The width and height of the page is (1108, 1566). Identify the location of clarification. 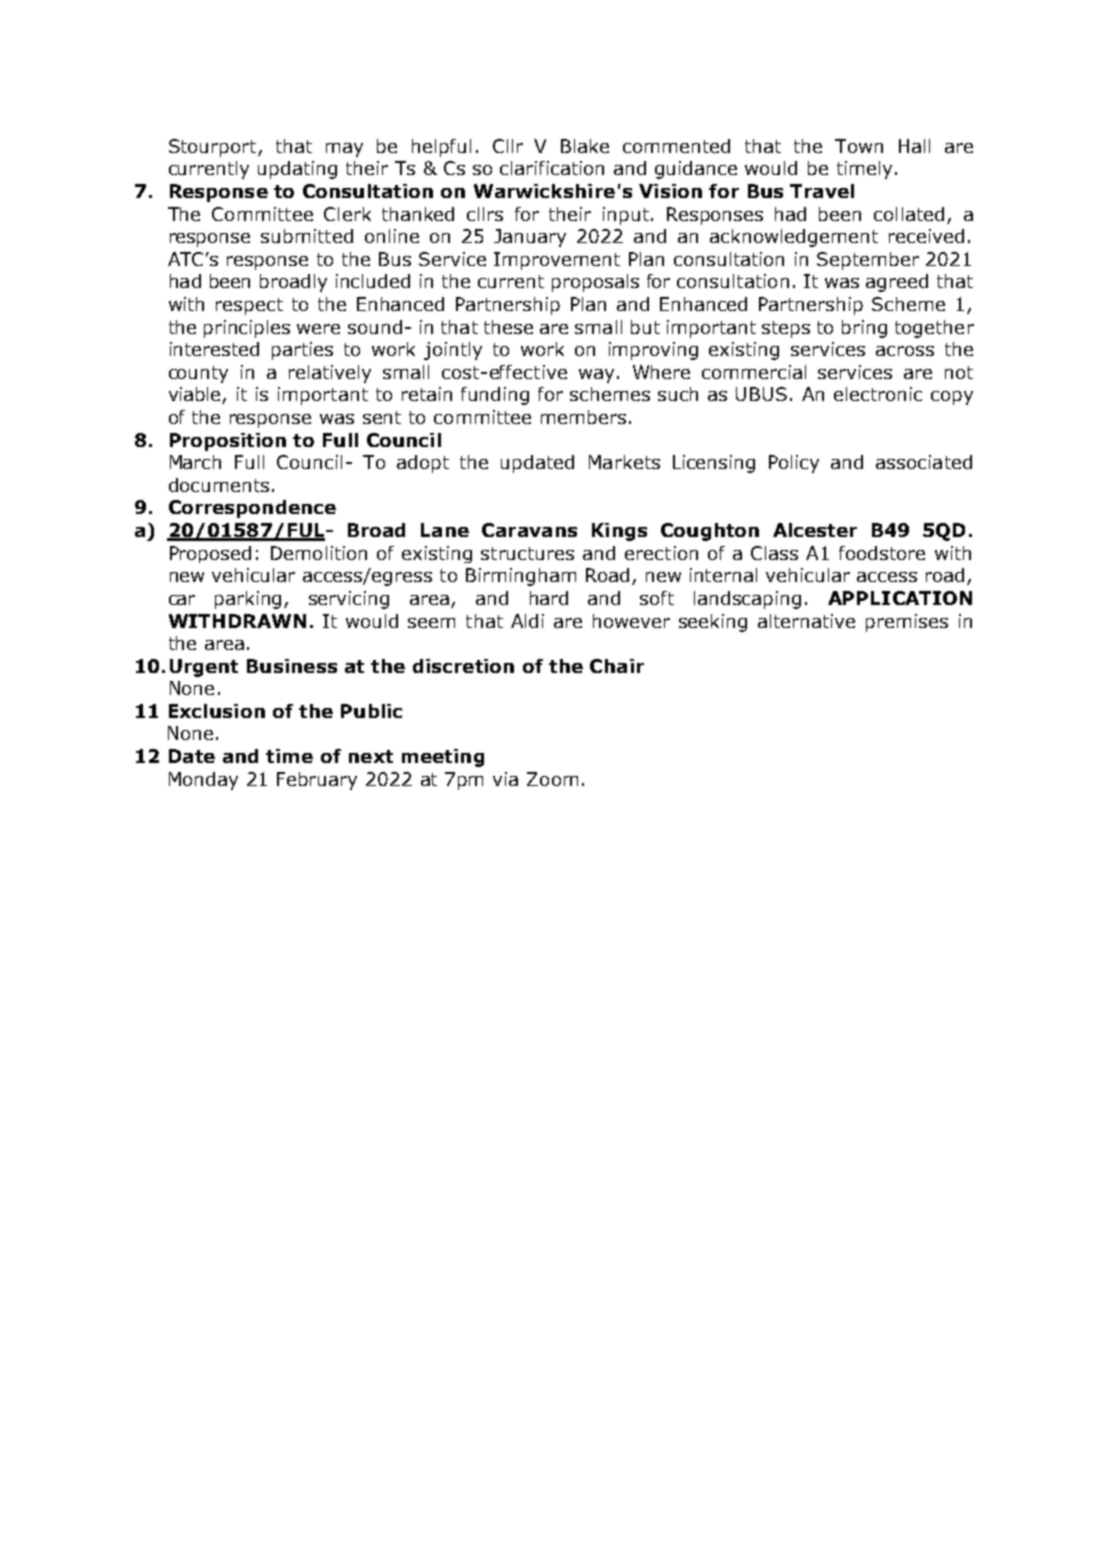
(552, 168).
